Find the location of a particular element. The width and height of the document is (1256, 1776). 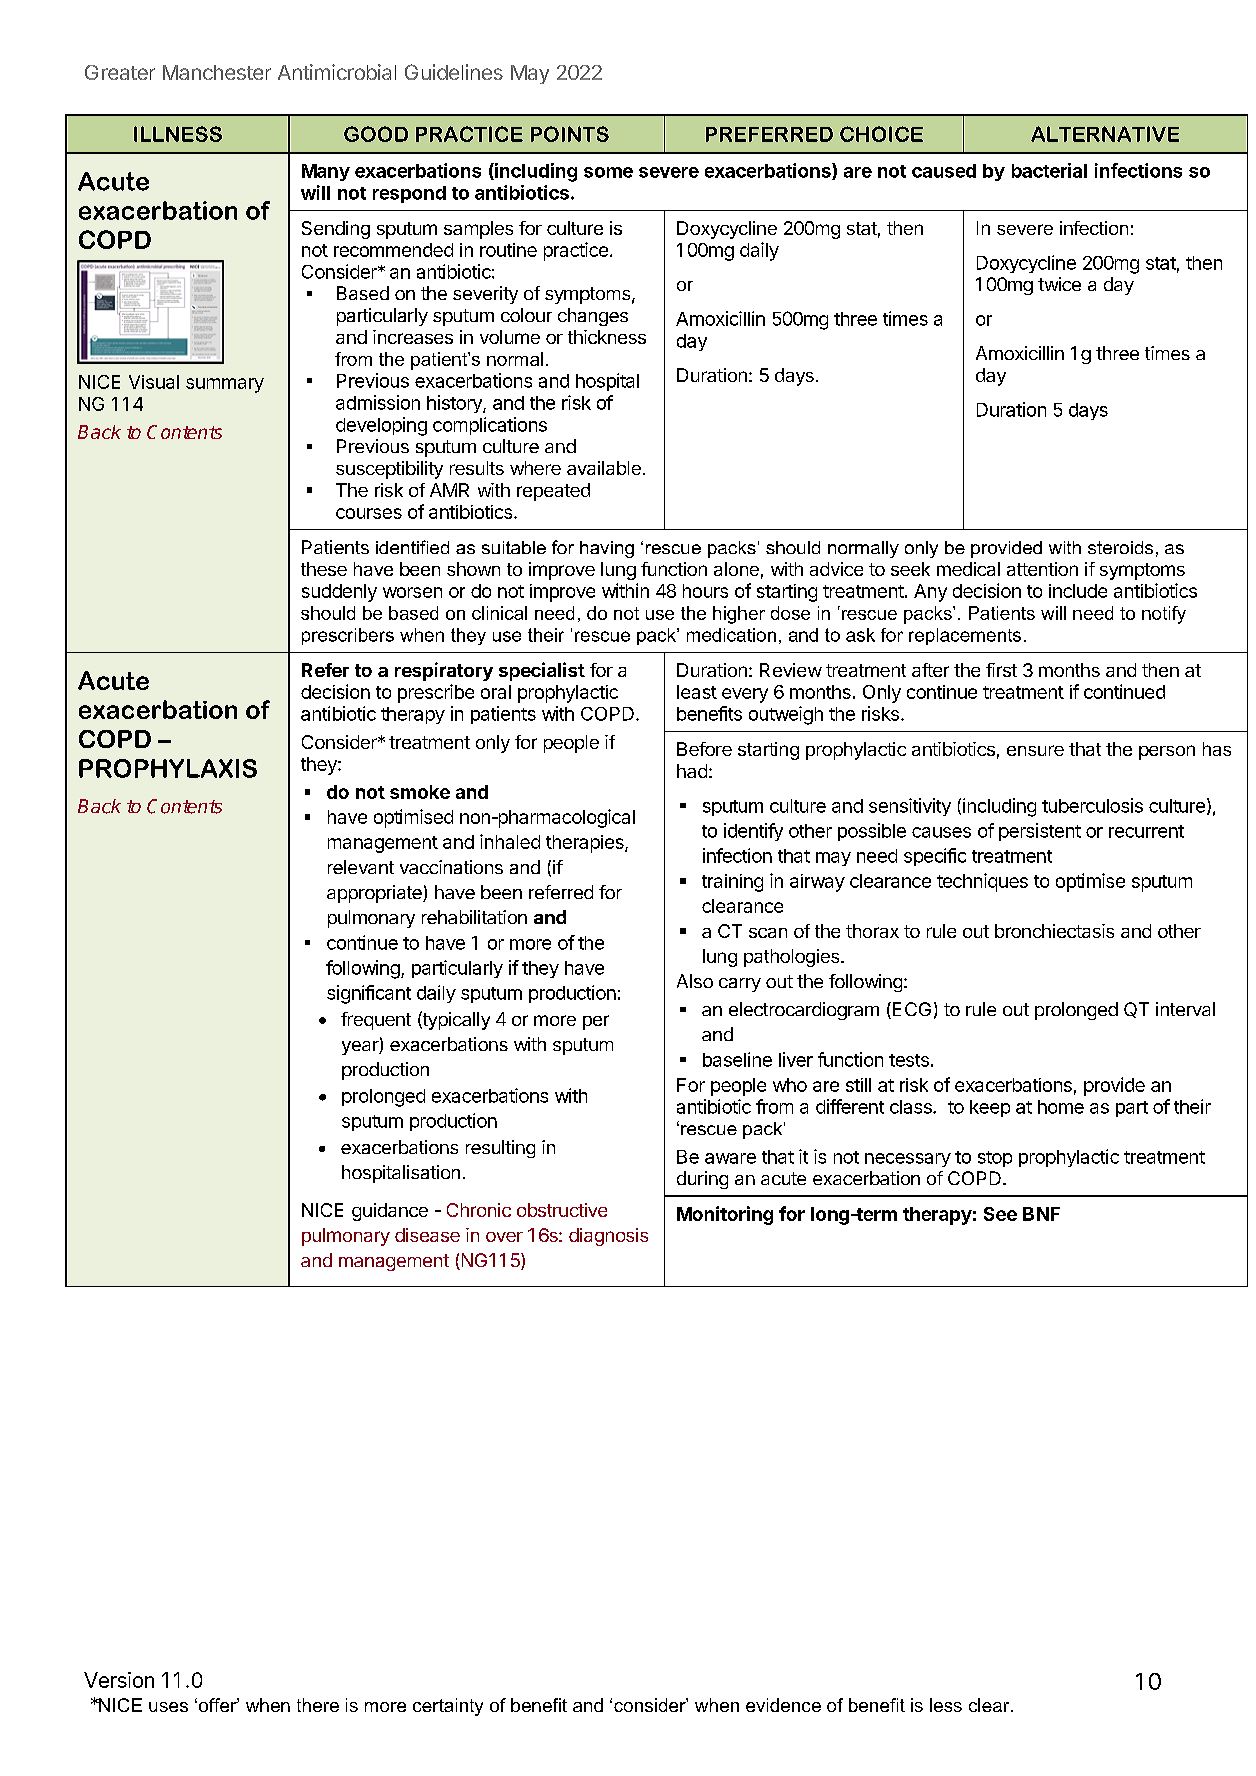

stop is located at coordinates (995, 1159).
